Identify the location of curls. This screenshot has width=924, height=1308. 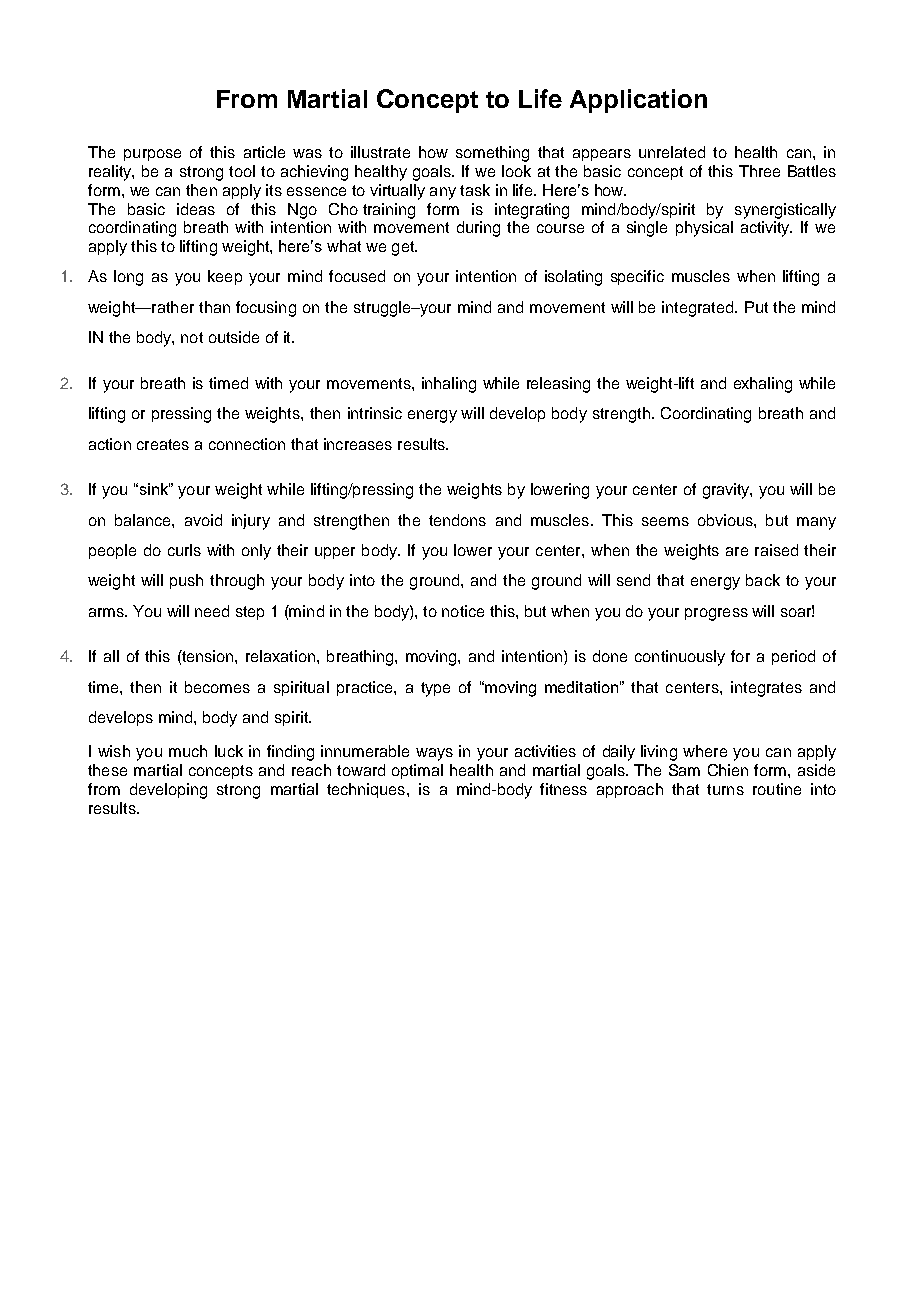
(184, 550).
